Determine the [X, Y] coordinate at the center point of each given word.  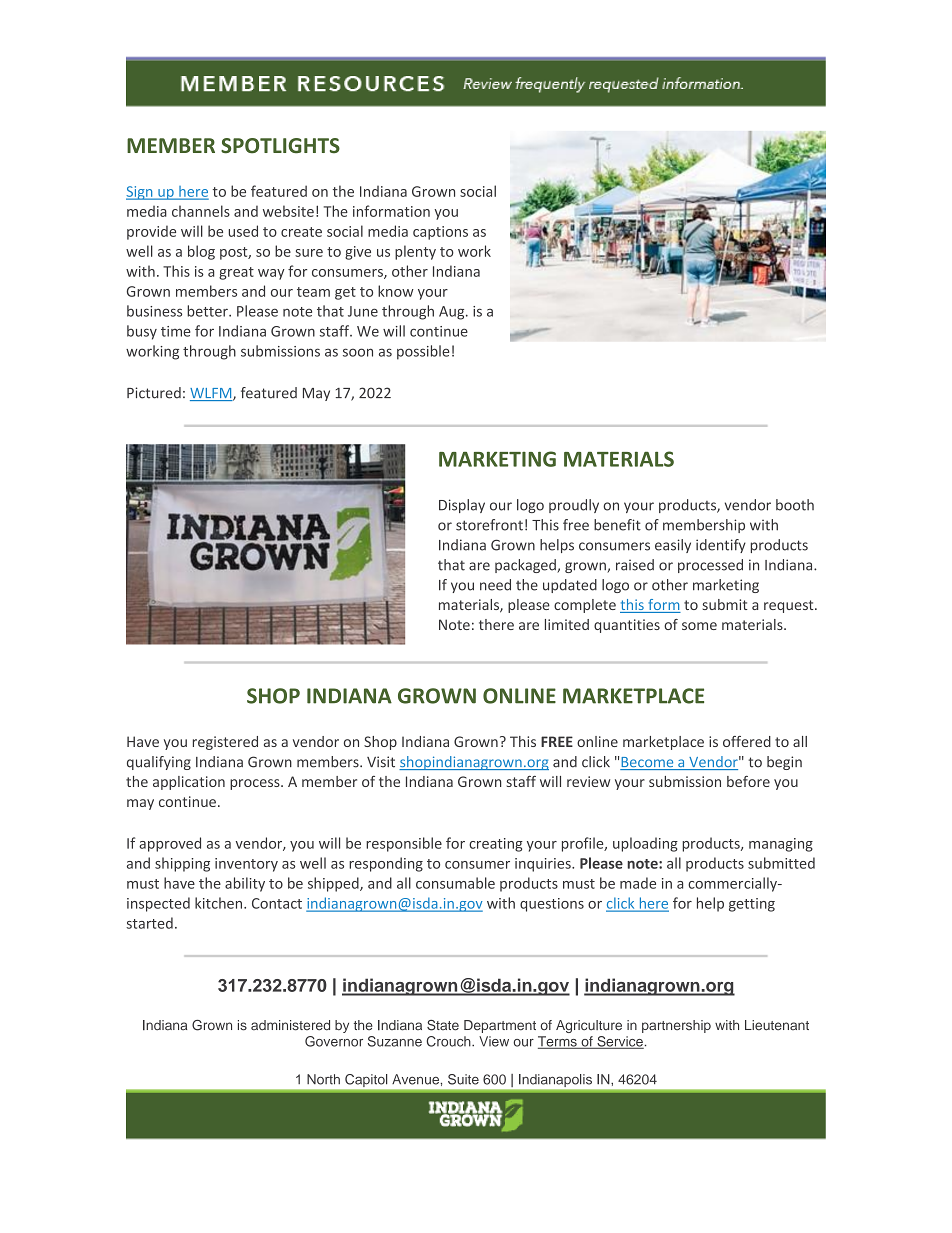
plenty [415, 252]
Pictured [154, 393]
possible [423, 352]
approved [170, 844]
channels [201, 211]
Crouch [450, 1041]
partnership [676, 1026]
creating [496, 845]
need [495, 585]
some [699, 626]
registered [225, 743]
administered [290, 1025]
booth [795, 505]
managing [781, 845]
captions [440, 233]
